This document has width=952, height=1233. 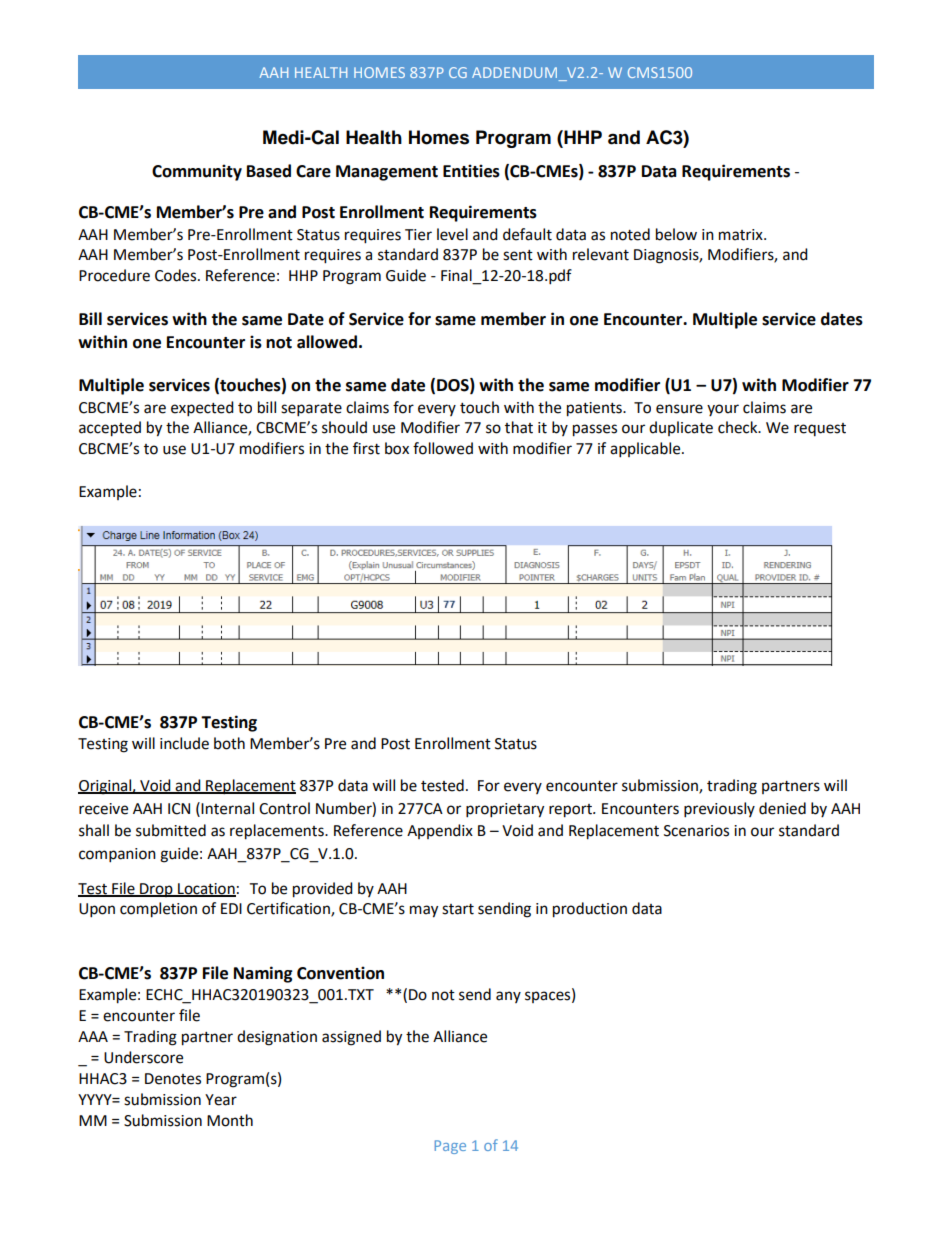 I want to click on Year, so click(x=221, y=1100).
